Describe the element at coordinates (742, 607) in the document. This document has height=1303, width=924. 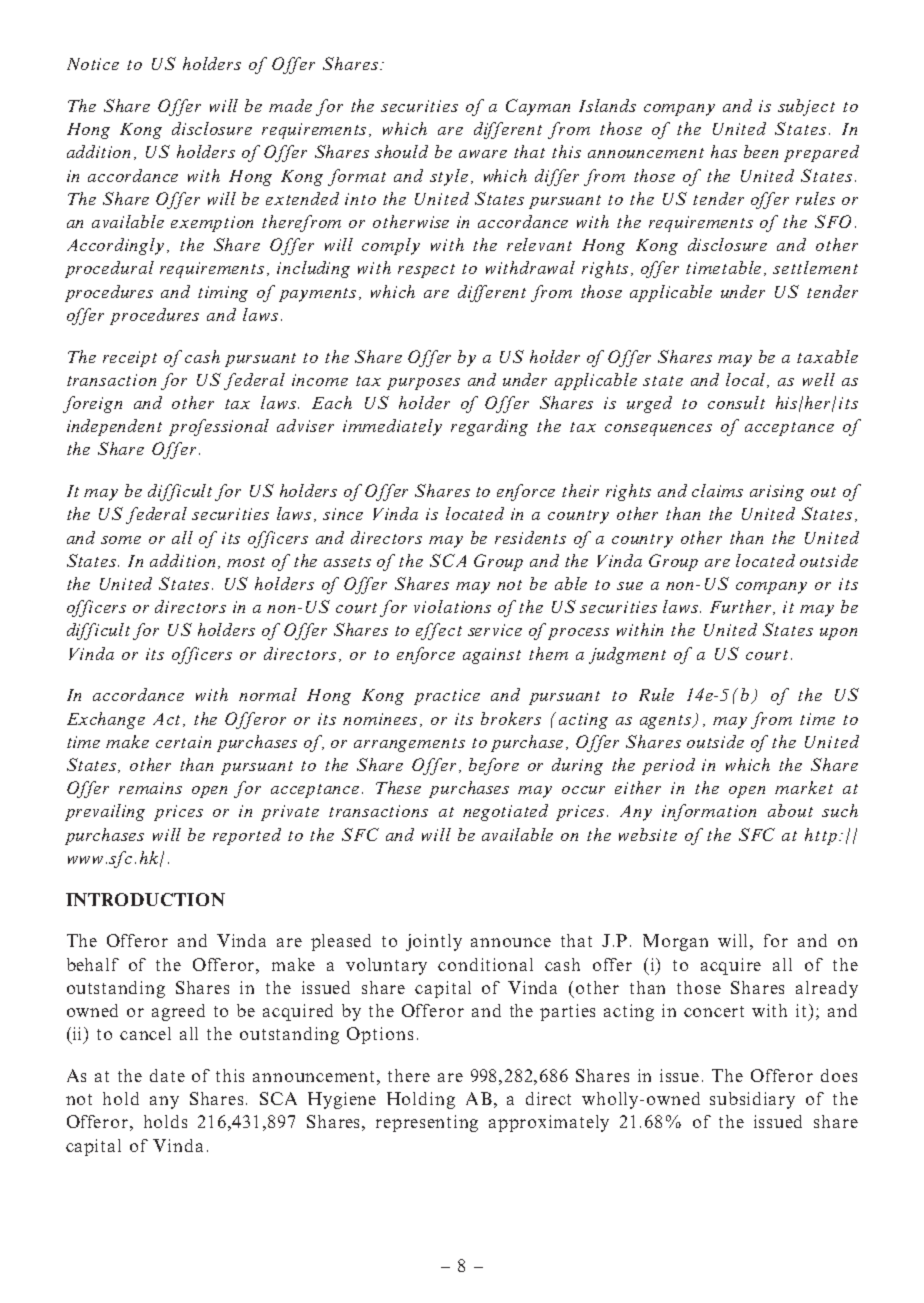
I see `Further` at that location.
